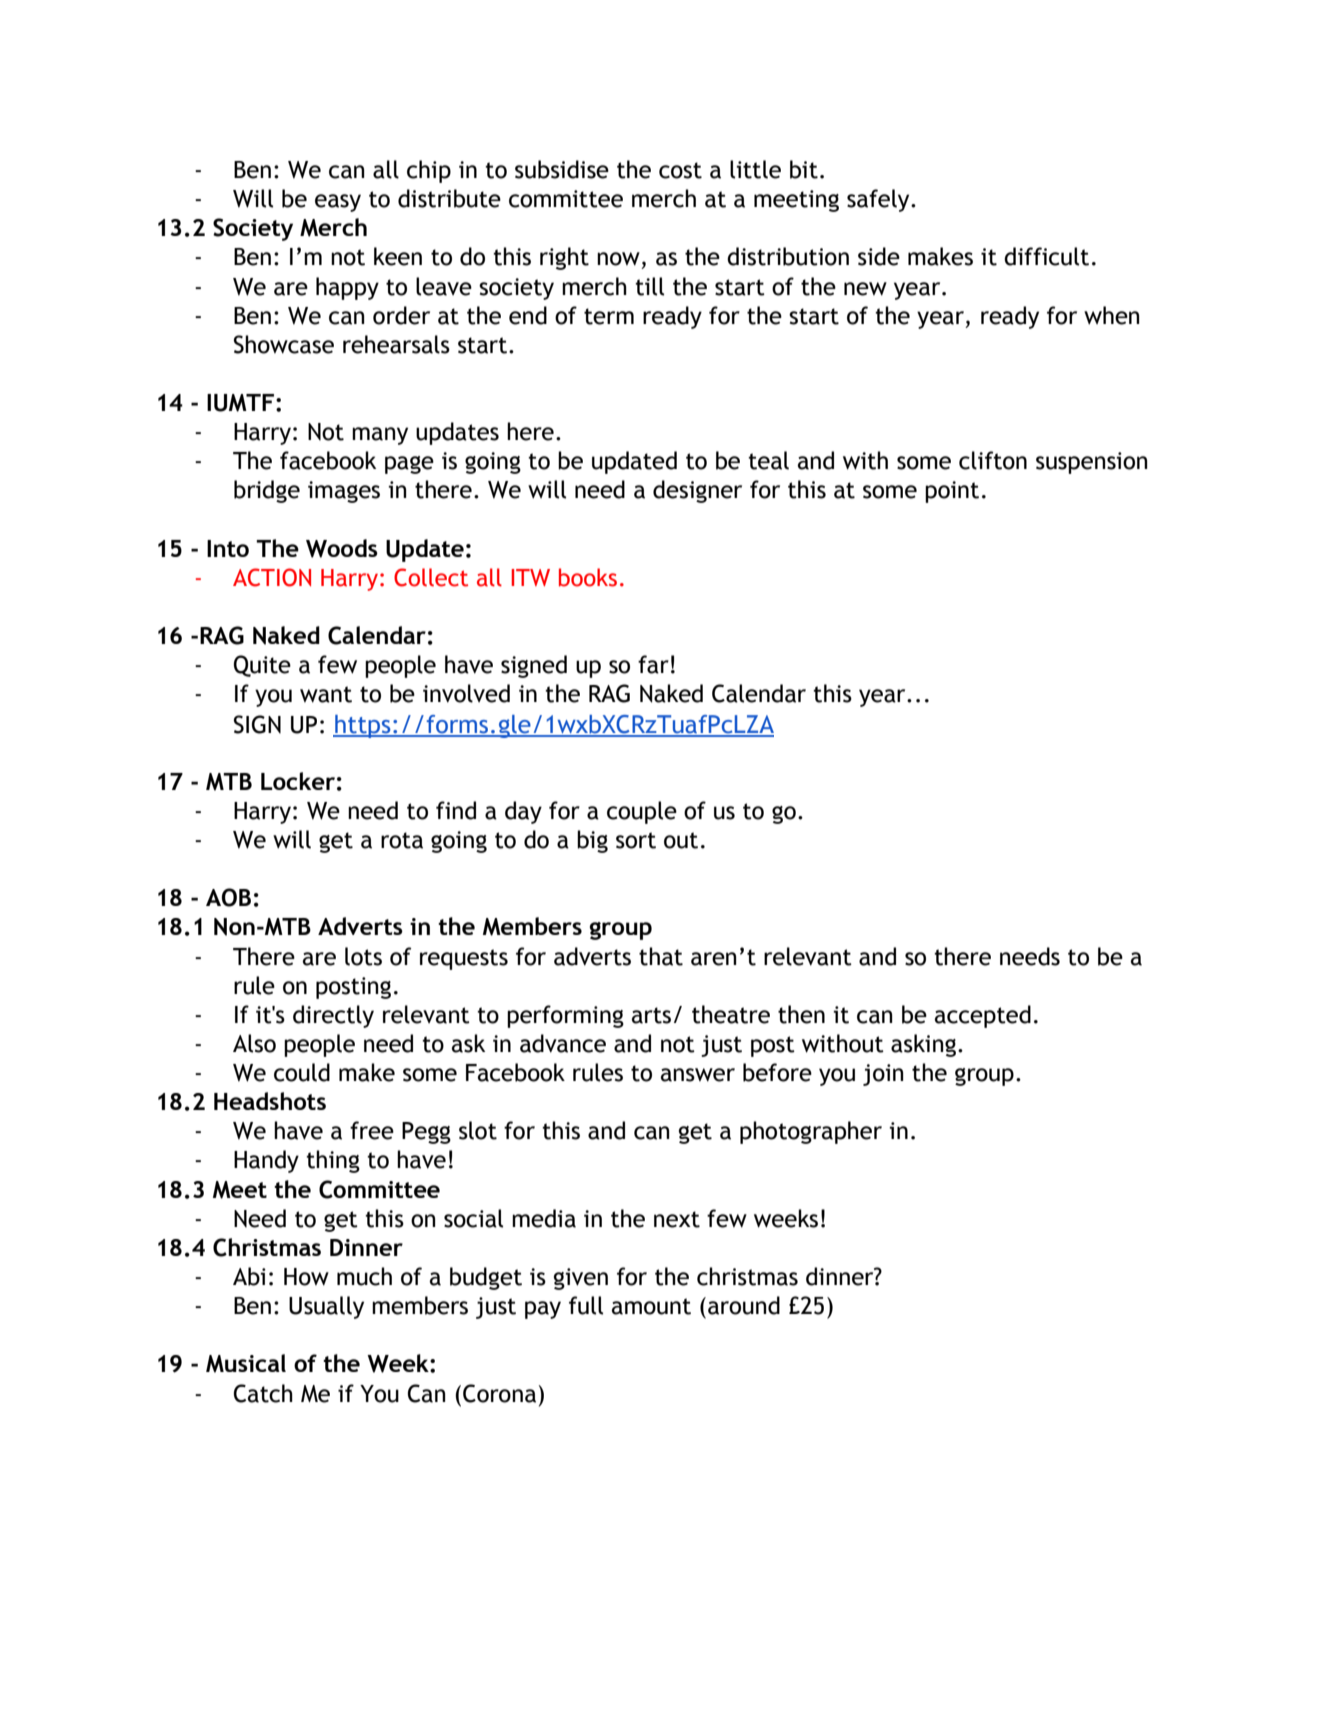 The height and width of the screenshot is (1709, 1321). I want to click on could, so click(302, 1072).
